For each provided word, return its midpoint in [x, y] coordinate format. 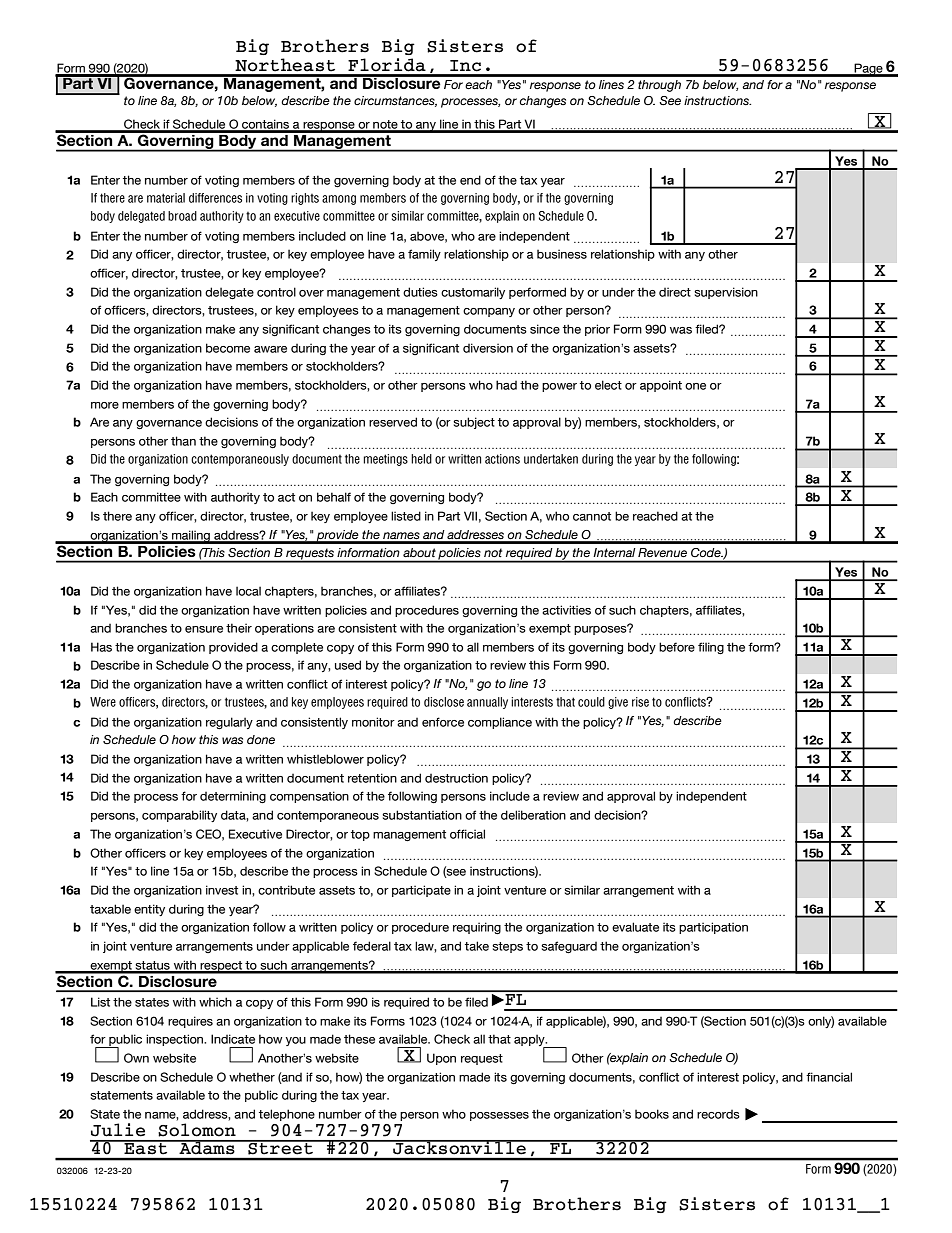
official [467, 834]
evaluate [635, 927]
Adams [207, 1147]
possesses [499, 1116]
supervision [726, 293]
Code [707, 552]
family [424, 255]
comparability [179, 816]
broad [182, 216]
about [419, 552]
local [248, 591]
